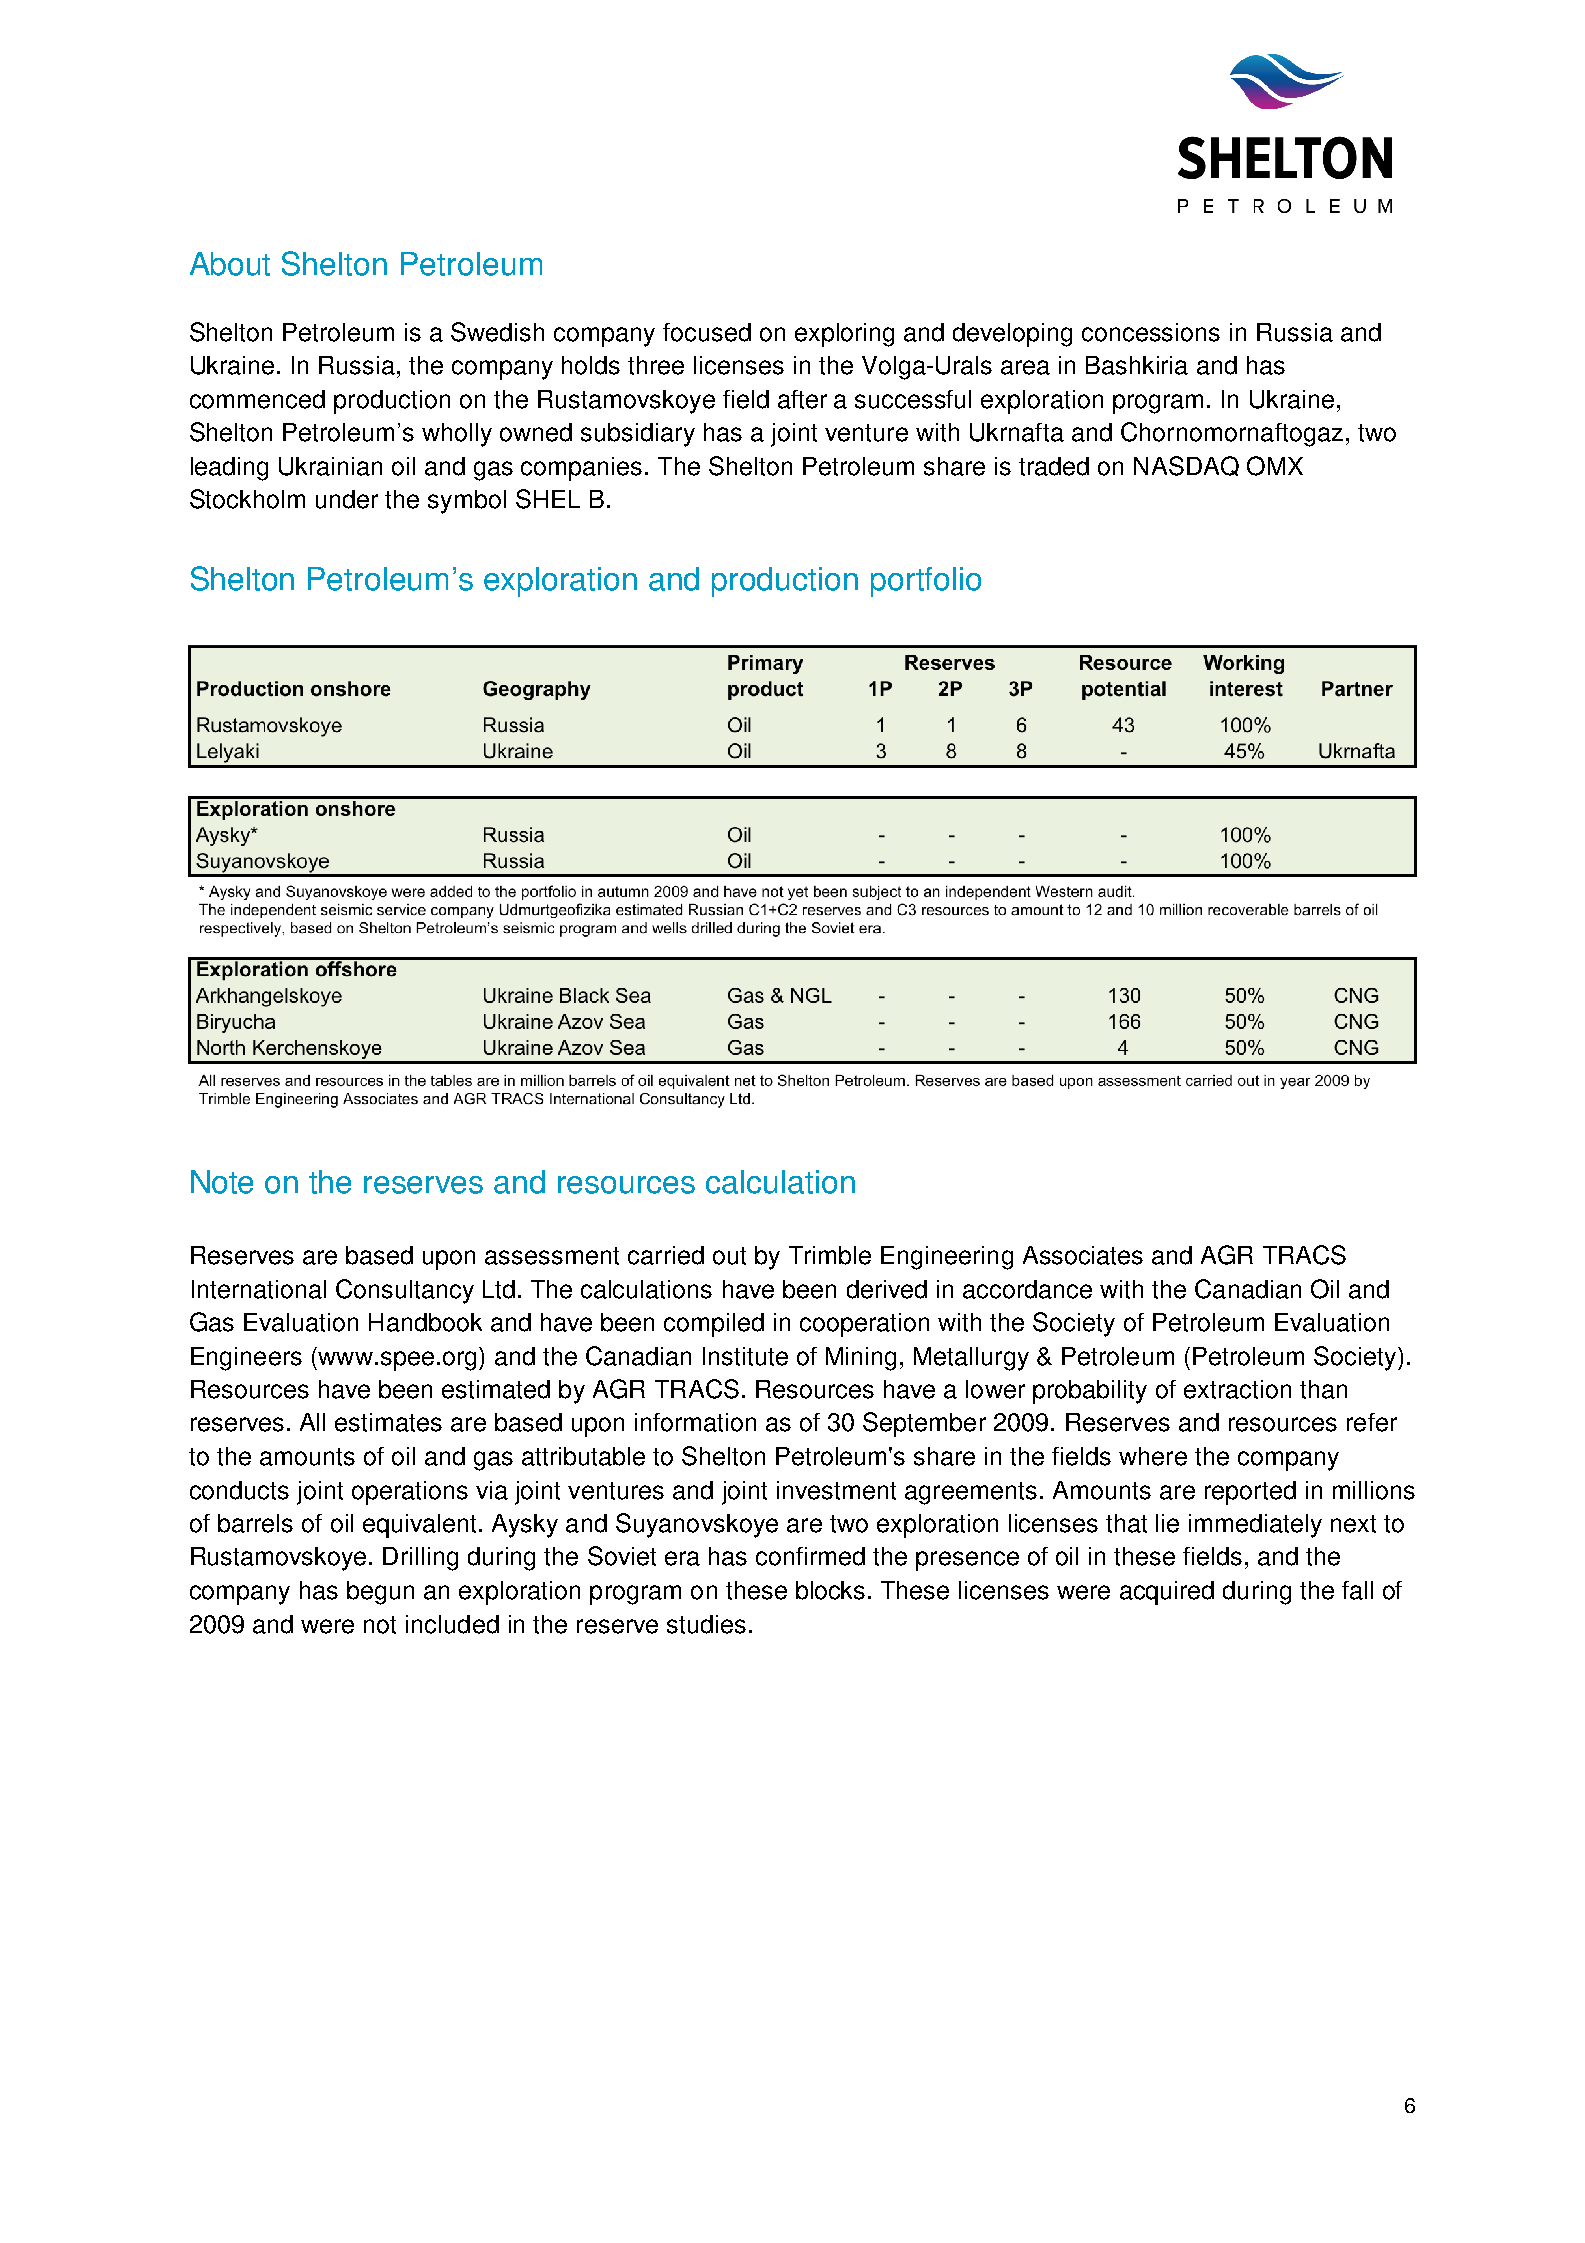 This image has height=2243, width=1585. What do you see at coordinates (830, 1590) in the image?
I see `blocks` at bounding box center [830, 1590].
